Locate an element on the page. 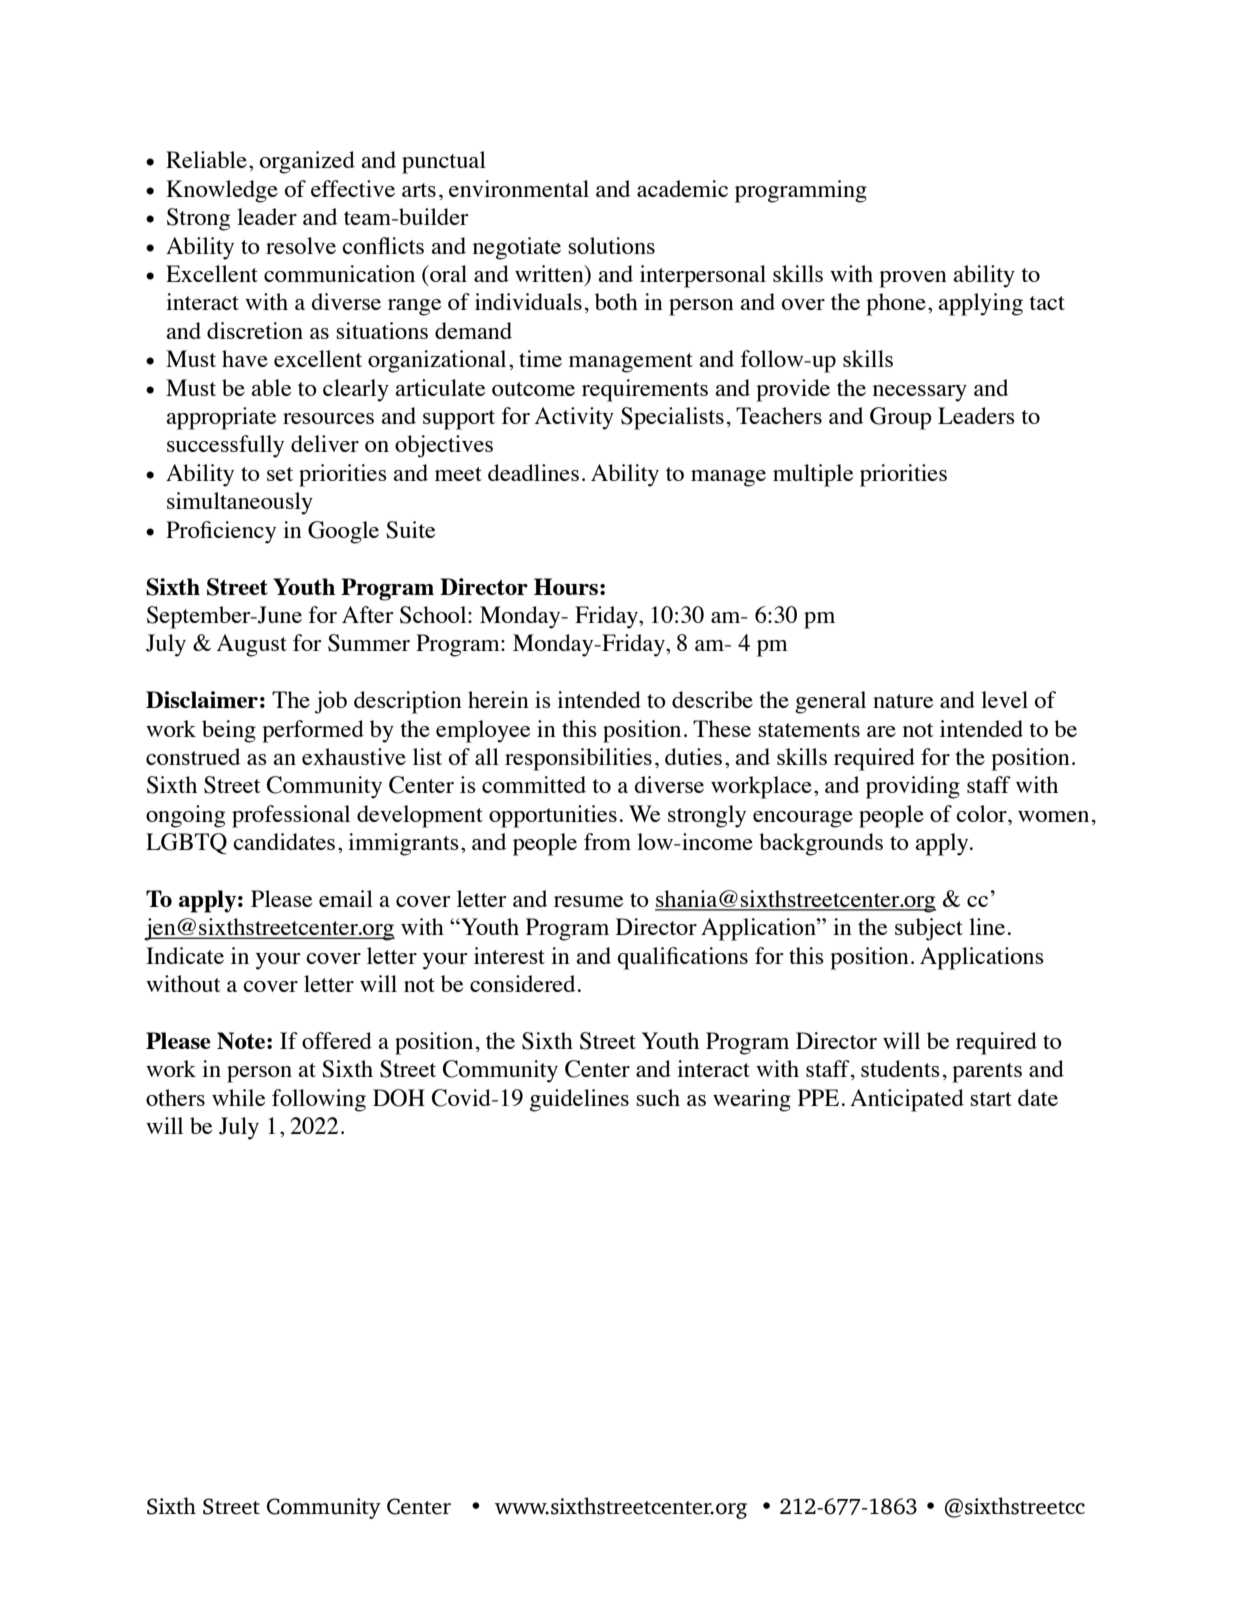 The image size is (1242, 1607). from is located at coordinates (607, 841).
